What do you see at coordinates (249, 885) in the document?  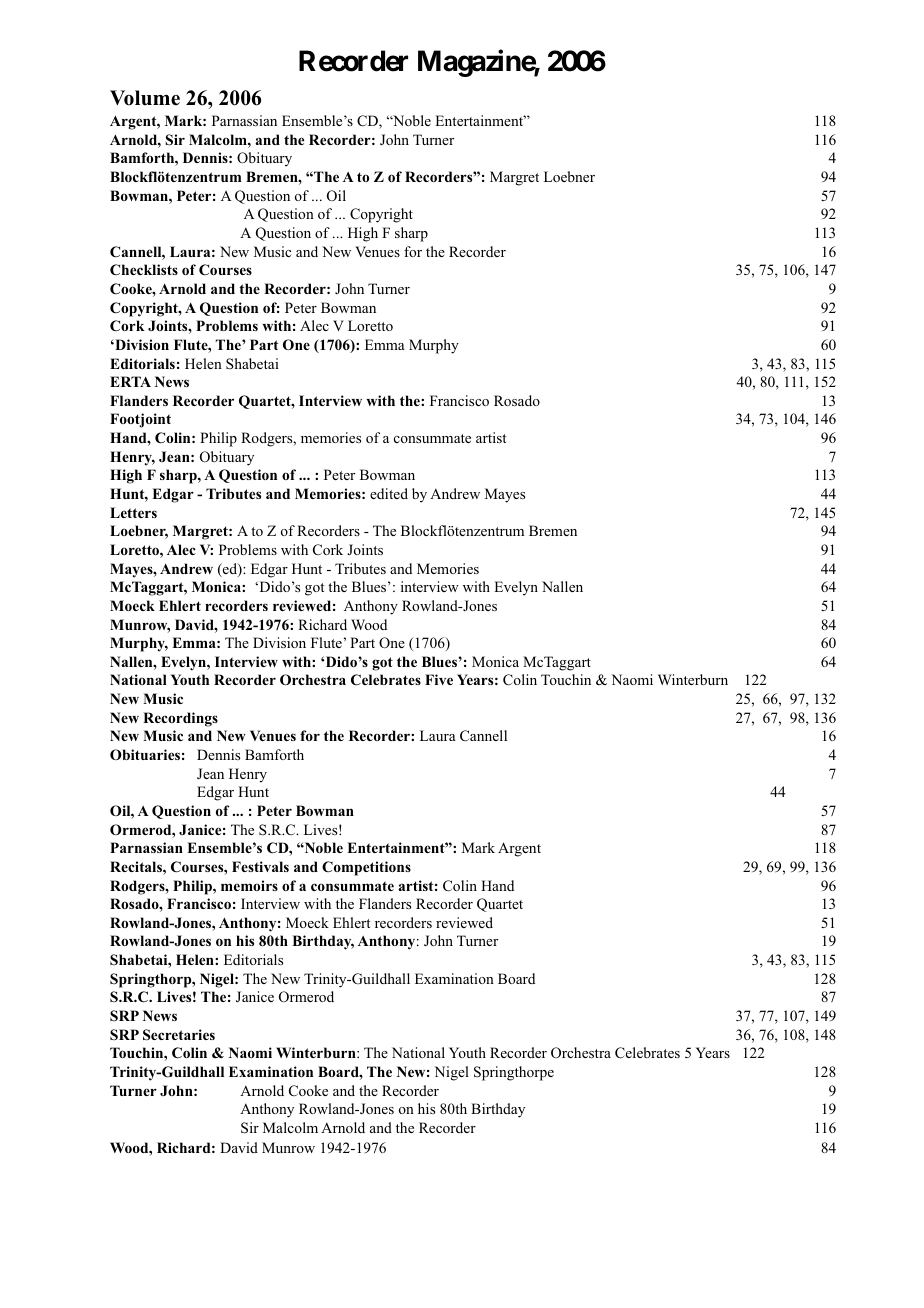 I see `memoirs` at bounding box center [249, 885].
